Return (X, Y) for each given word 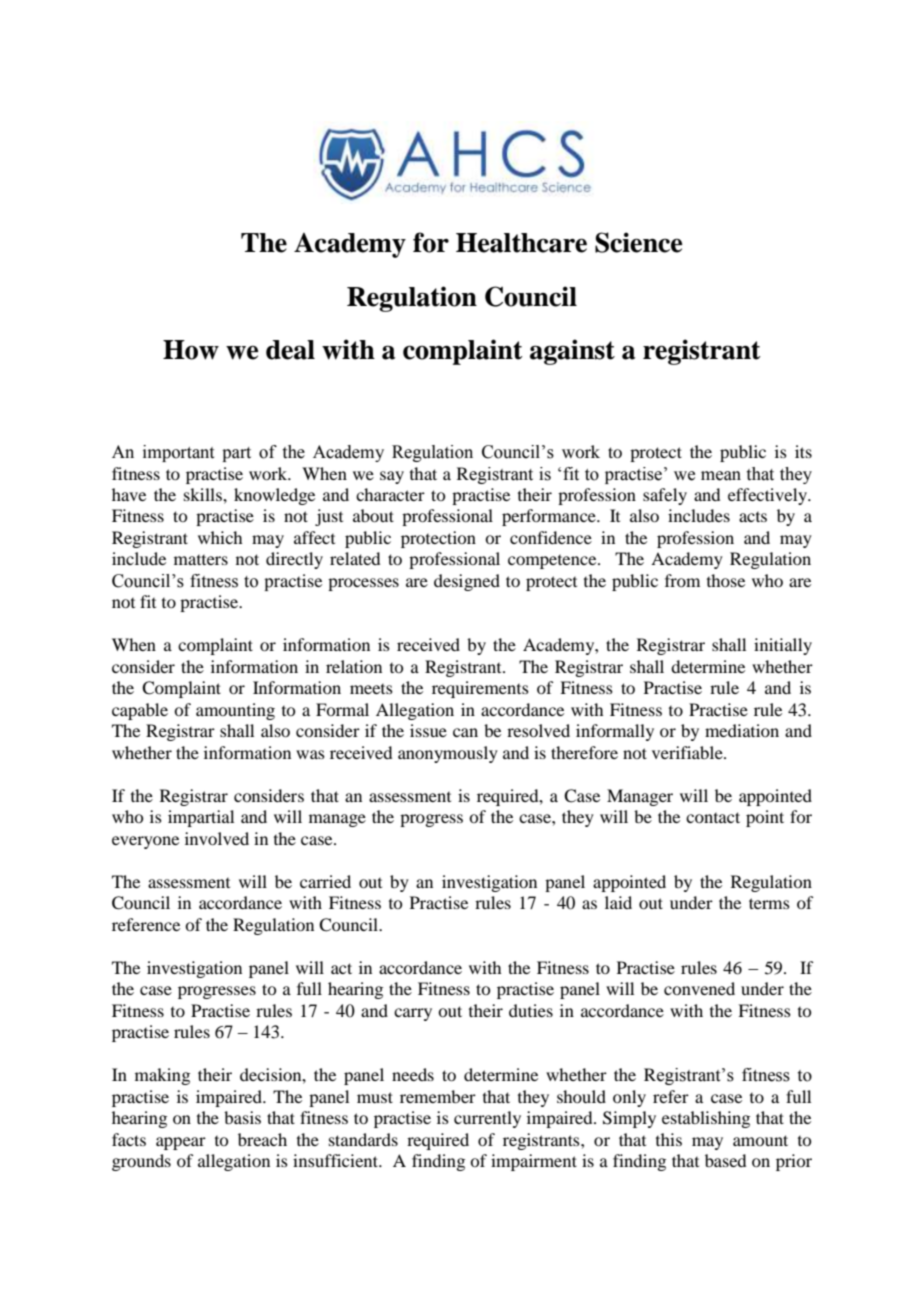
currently (487, 1119)
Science (638, 242)
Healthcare (521, 243)
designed (467, 582)
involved (217, 838)
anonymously (448, 754)
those (726, 580)
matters (201, 560)
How (191, 350)
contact (713, 817)
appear (181, 1143)
